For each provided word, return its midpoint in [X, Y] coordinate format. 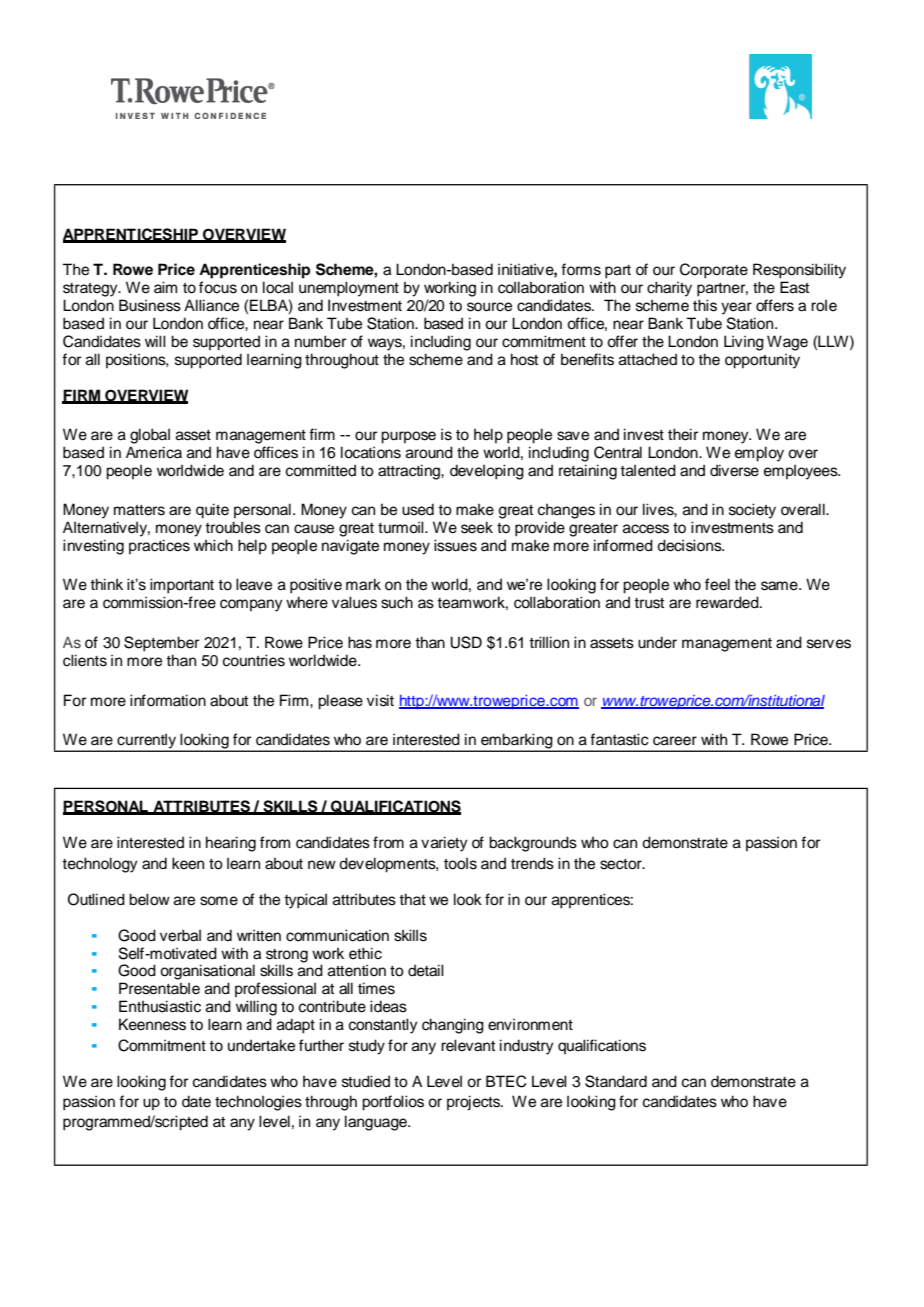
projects [475, 1103]
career [675, 741]
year [736, 308]
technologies [258, 1103]
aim [165, 287]
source [489, 307]
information [168, 700]
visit [380, 700]
